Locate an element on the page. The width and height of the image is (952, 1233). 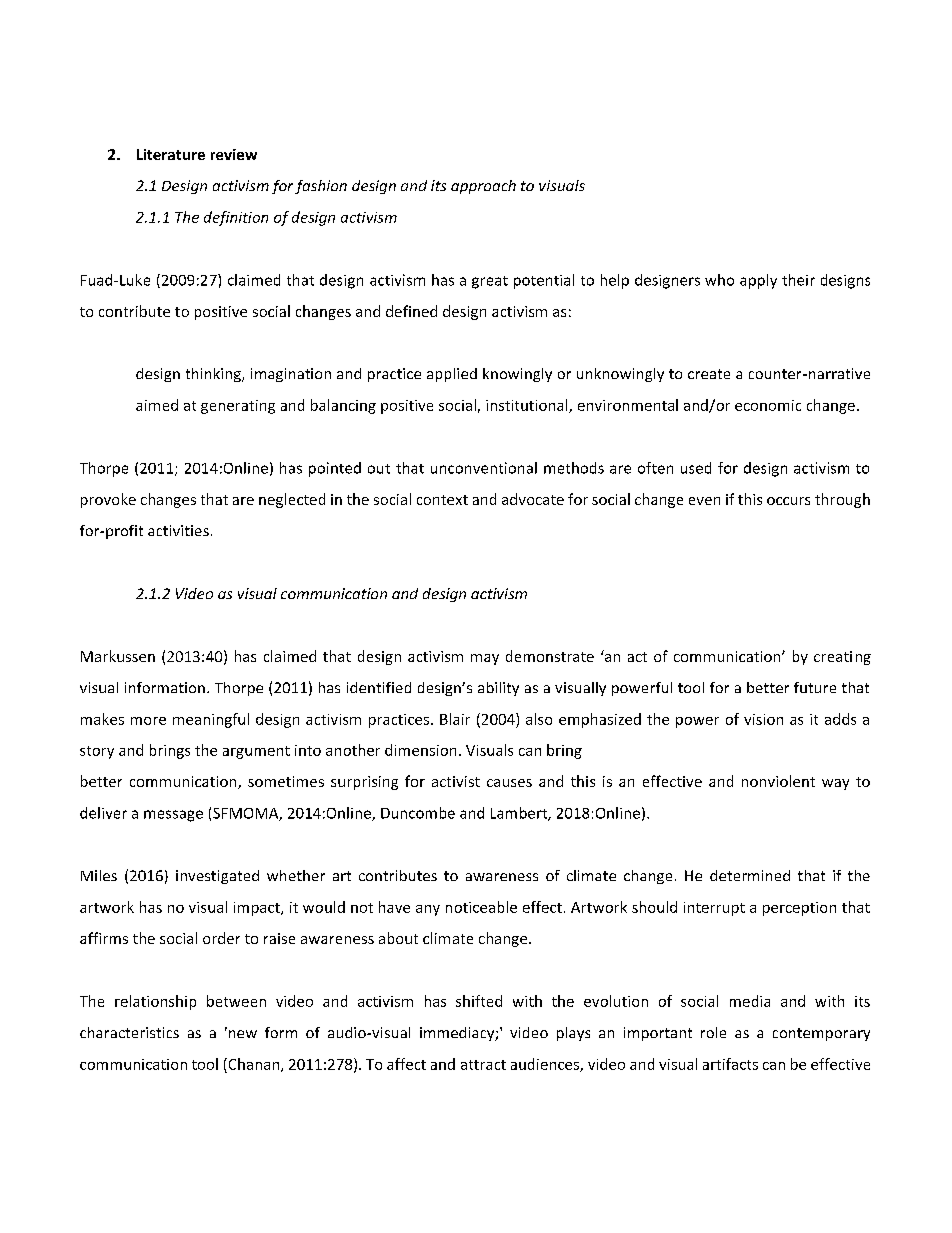
nonviolent is located at coordinates (778, 781).
